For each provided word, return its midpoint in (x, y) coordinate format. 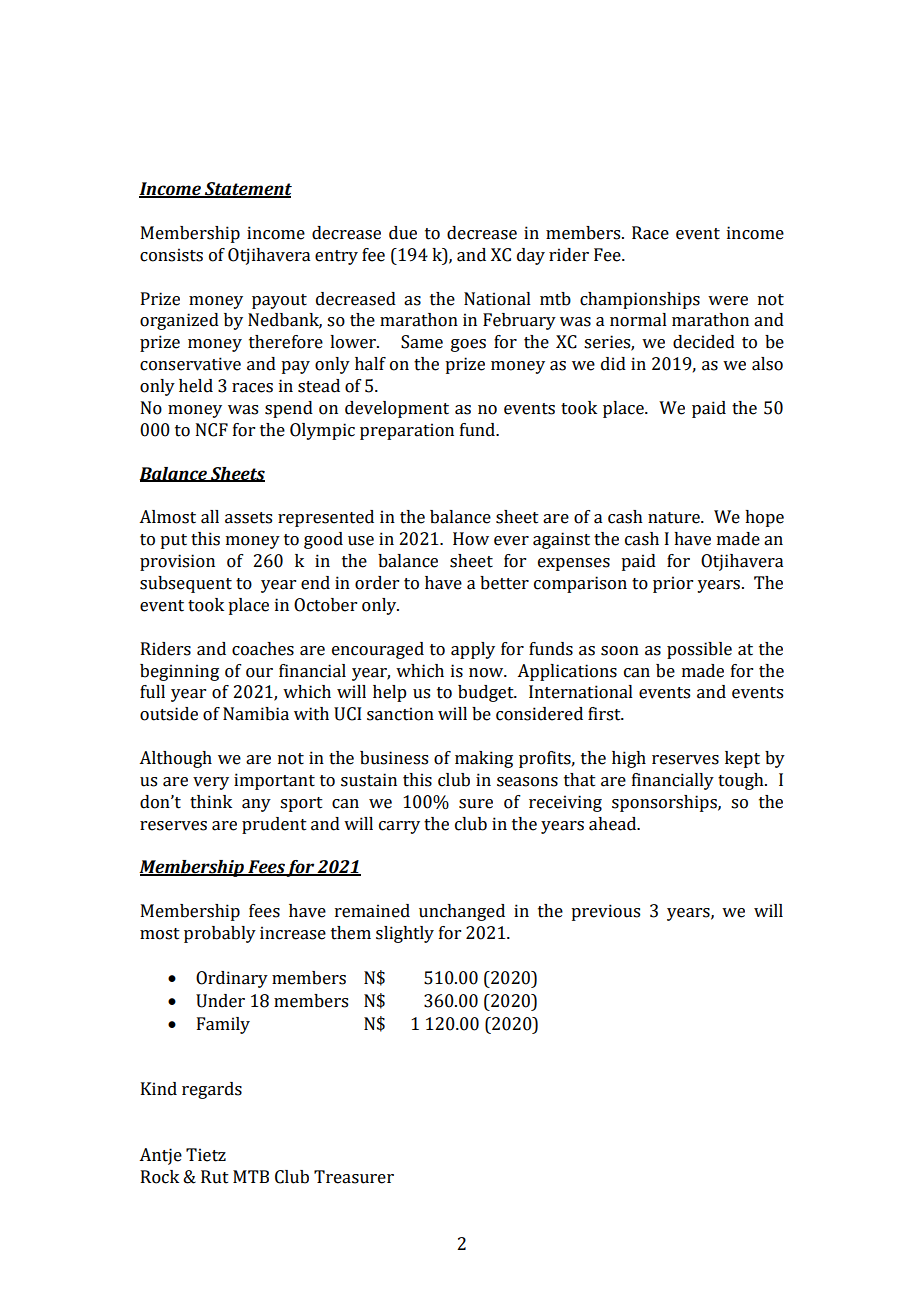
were (728, 301)
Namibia (256, 714)
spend (289, 409)
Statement (247, 190)
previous (605, 912)
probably (220, 934)
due (403, 233)
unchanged (462, 912)
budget (487, 693)
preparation (407, 431)
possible (699, 650)
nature (675, 518)
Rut (215, 1177)
